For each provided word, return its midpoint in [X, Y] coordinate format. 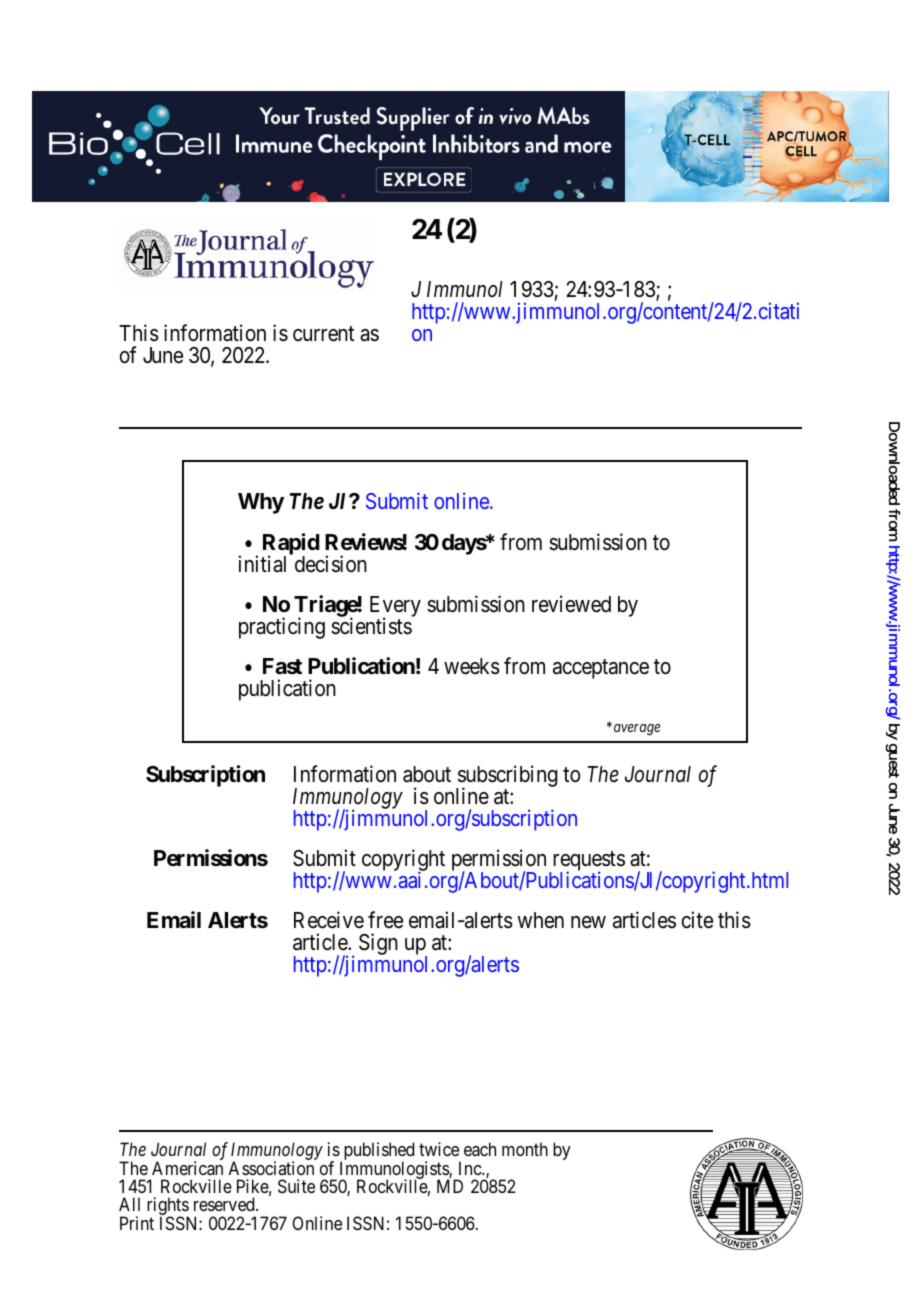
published [377, 1152]
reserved [225, 1204]
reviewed [571, 604]
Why [261, 503]
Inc [471, 1168]
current [323, 334]
